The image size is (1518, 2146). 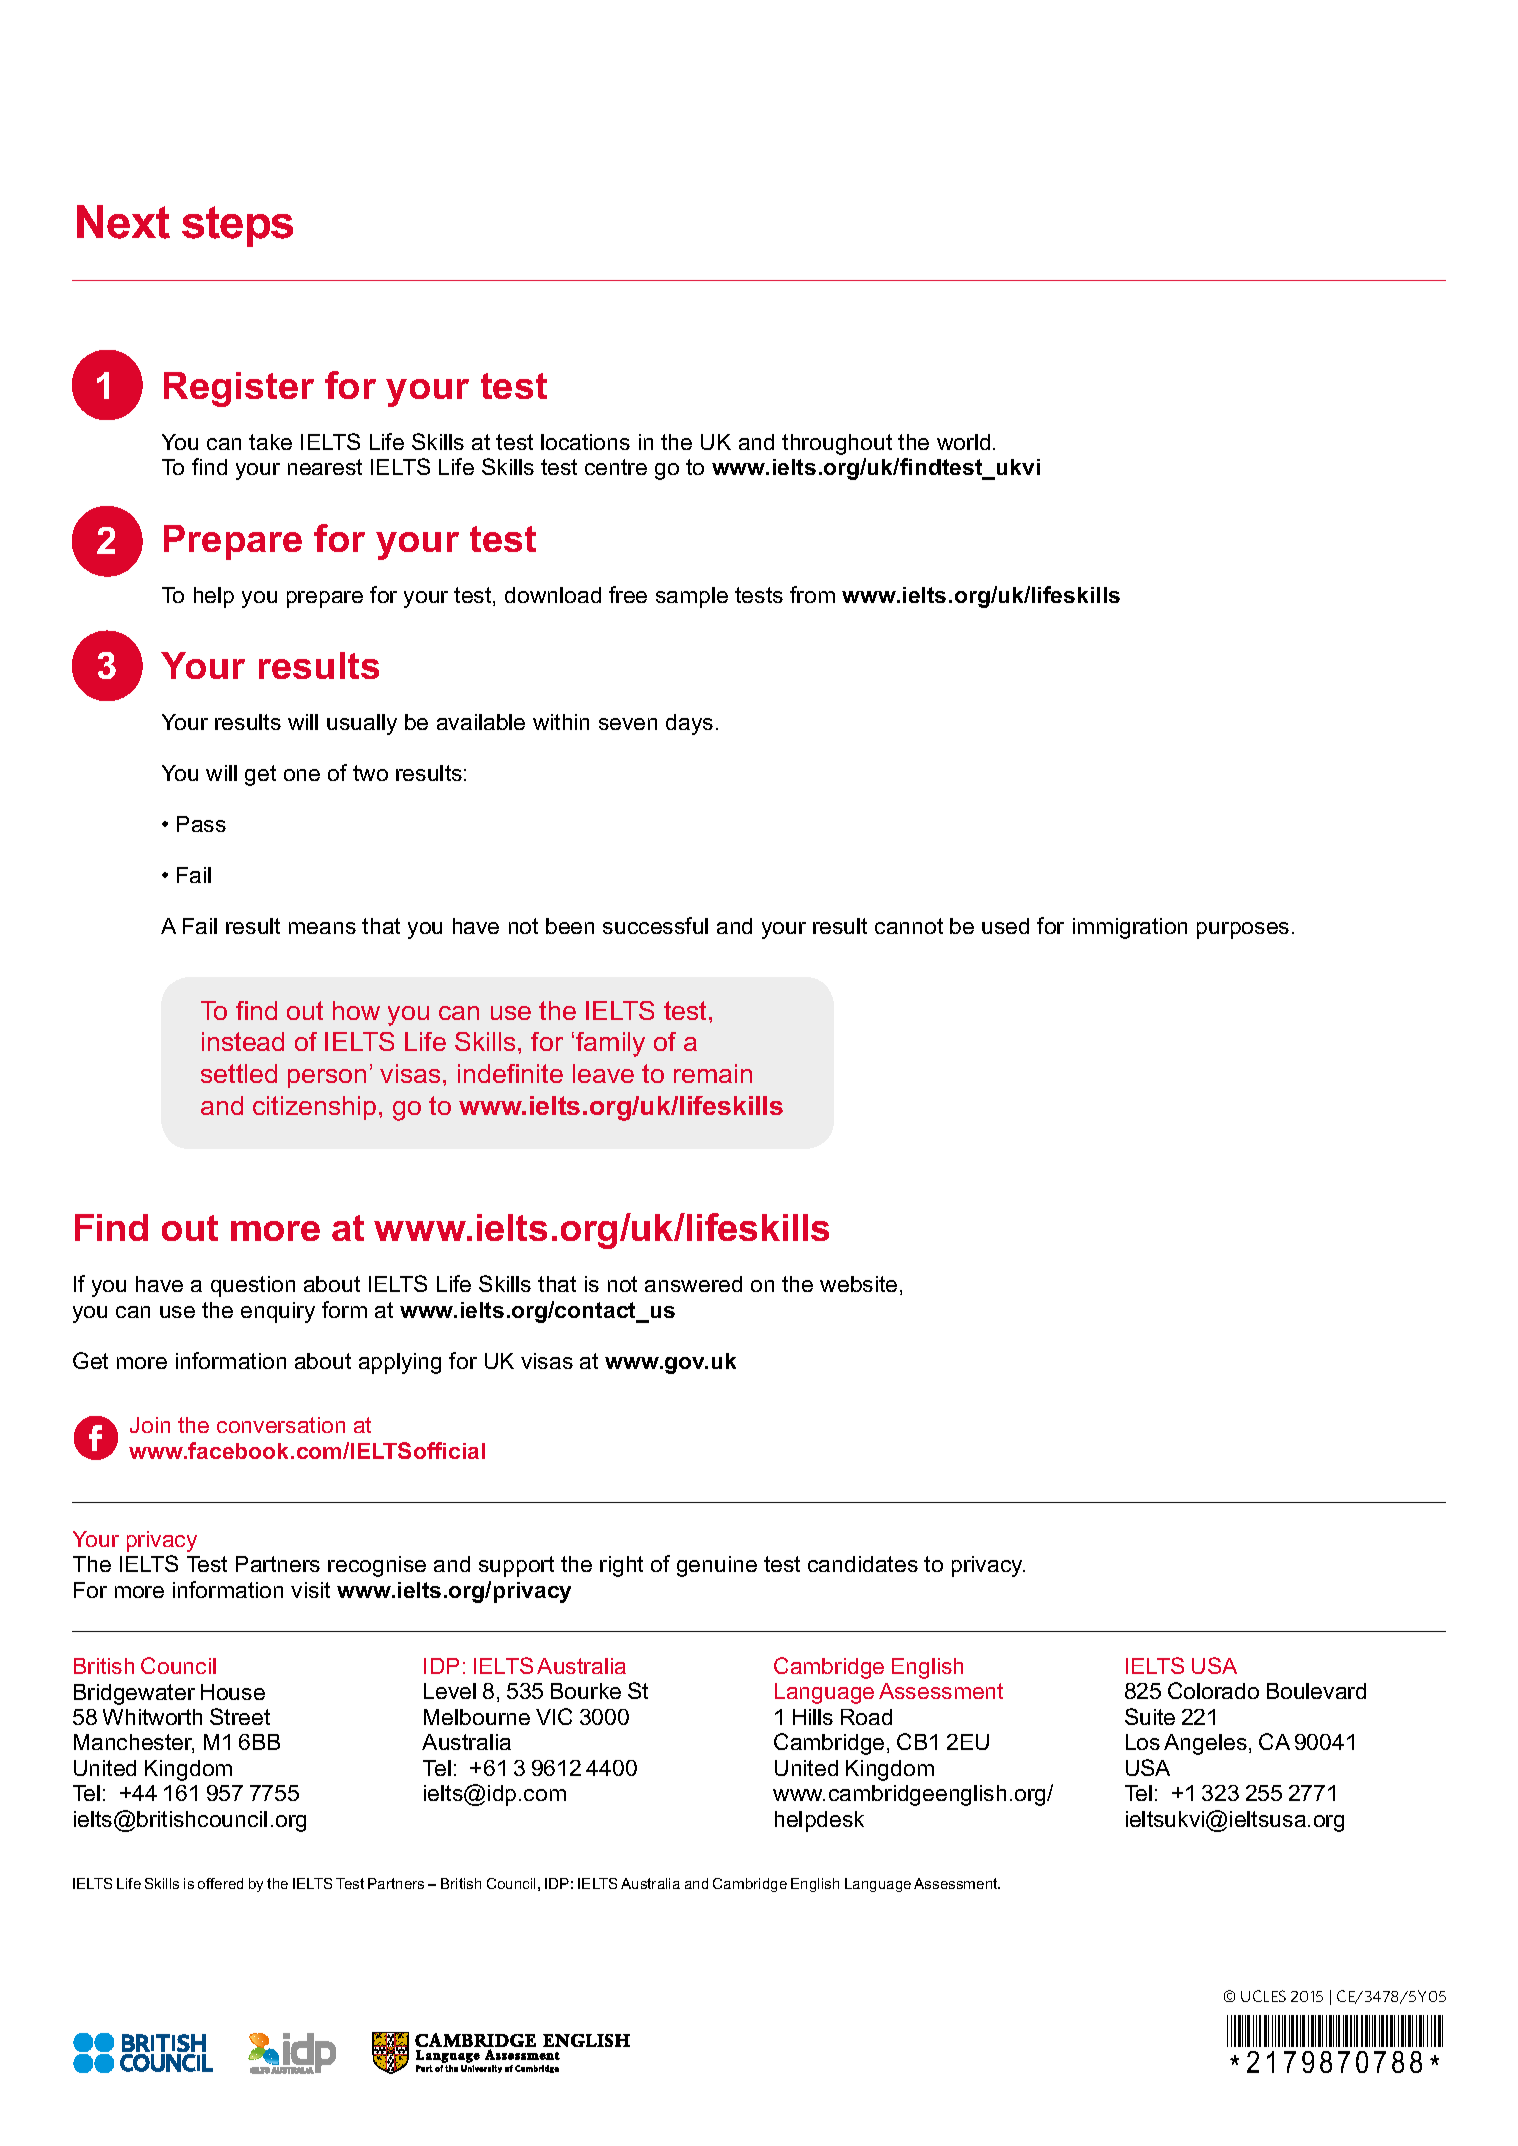 I want to click on answered, so click(x=693, y=1284).
